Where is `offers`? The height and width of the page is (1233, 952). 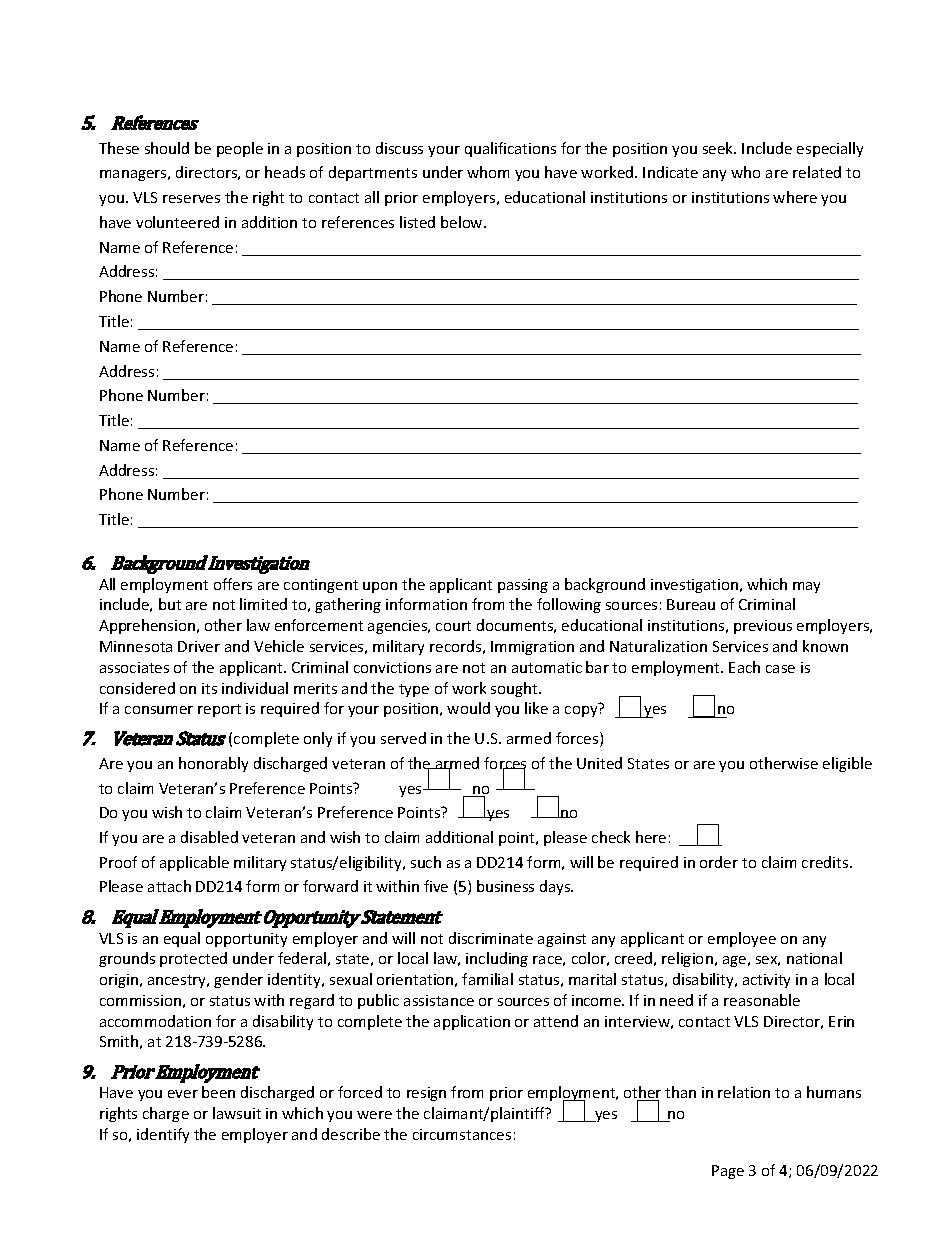
offers is located at coordinates (233, 584).
